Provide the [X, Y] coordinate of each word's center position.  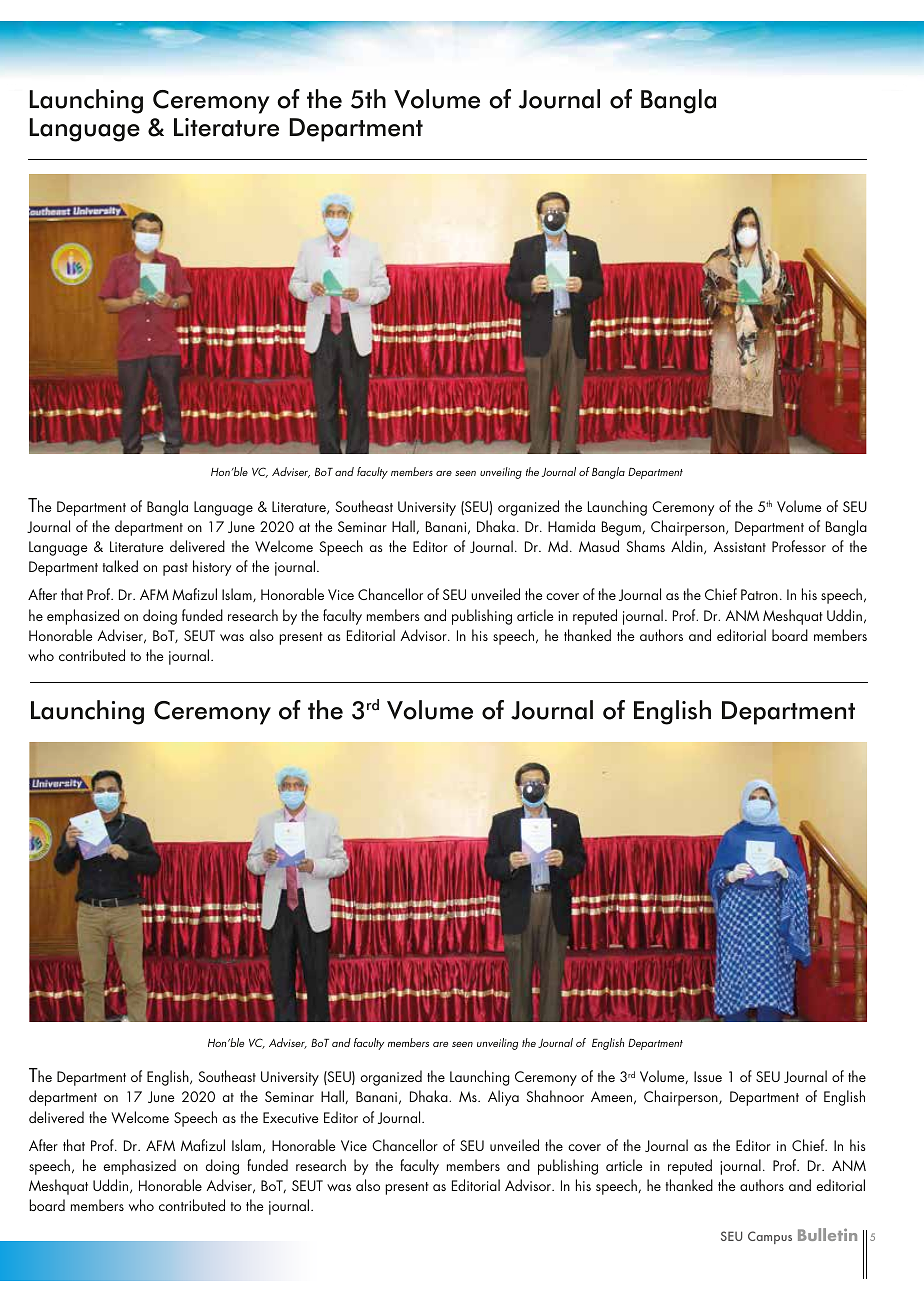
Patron [759, 594]
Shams [646, 546]
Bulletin [827, 1234]
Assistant [740, 546]
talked [120, 566]
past [175, 569]
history [212, 568]
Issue [708, 1076]
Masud [599, 546]
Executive [291, 1117]
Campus [770, 1237]
